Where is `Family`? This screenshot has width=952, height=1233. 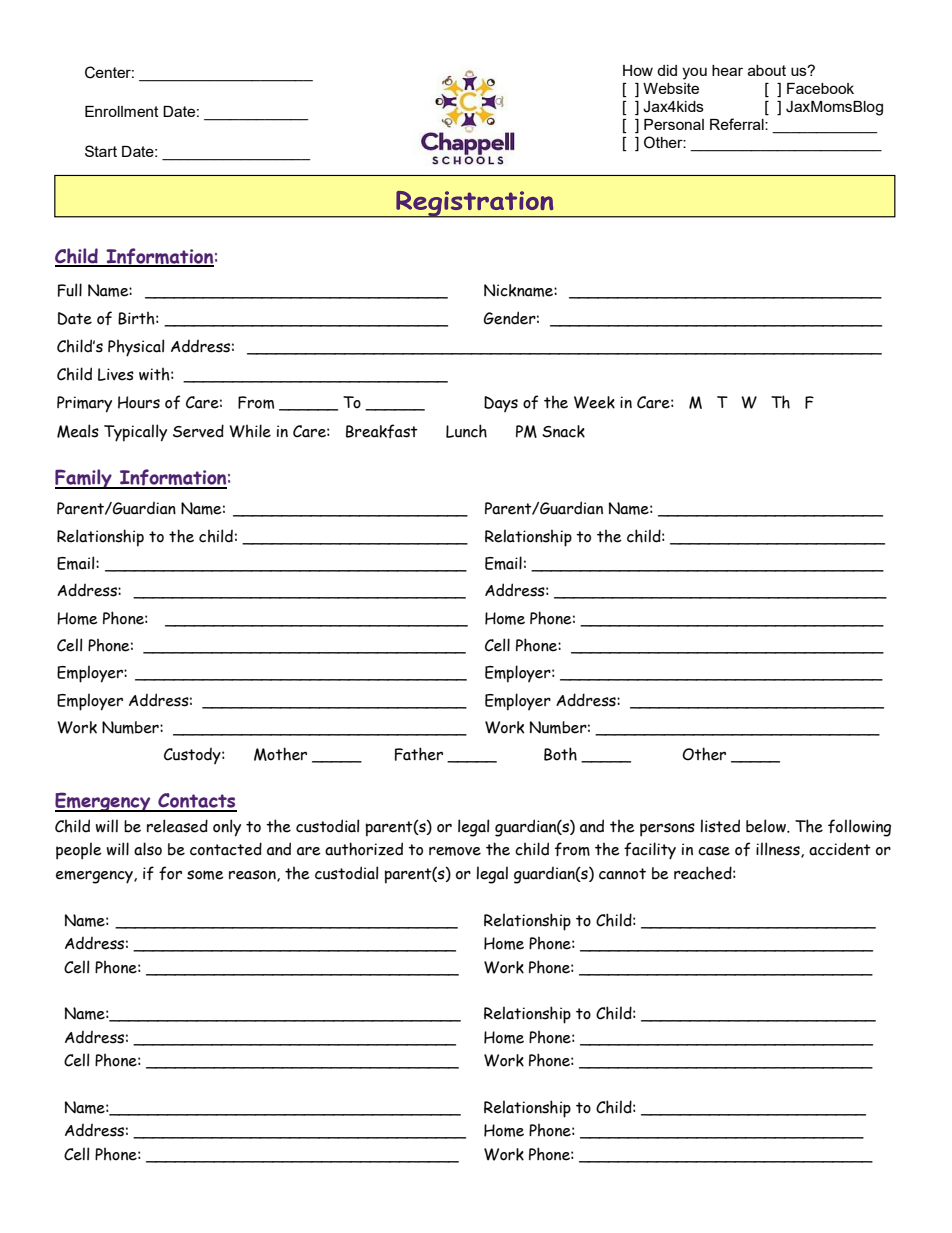 Family is located at coordinates (84, 479).
